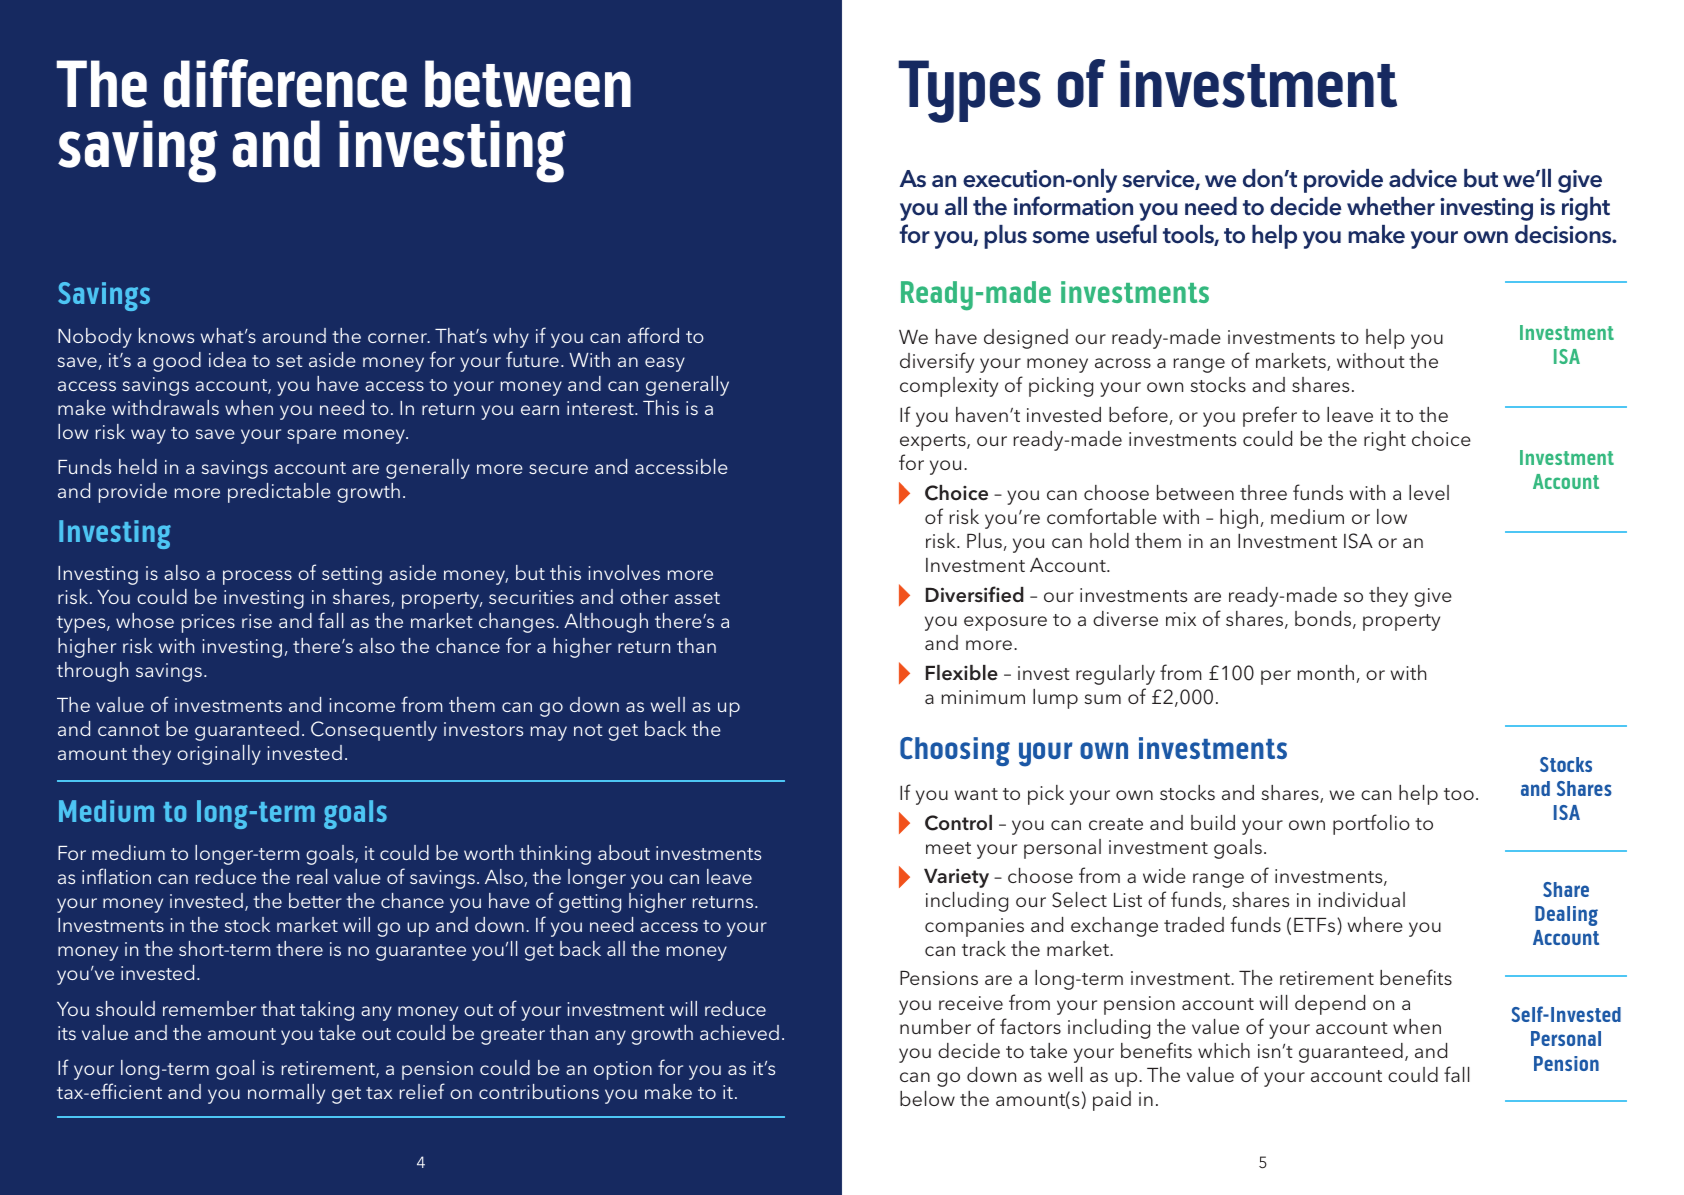  What do you see at coordinates (955, 751) in the image?
I see `Choosing` at bounding box center [955, 751].
